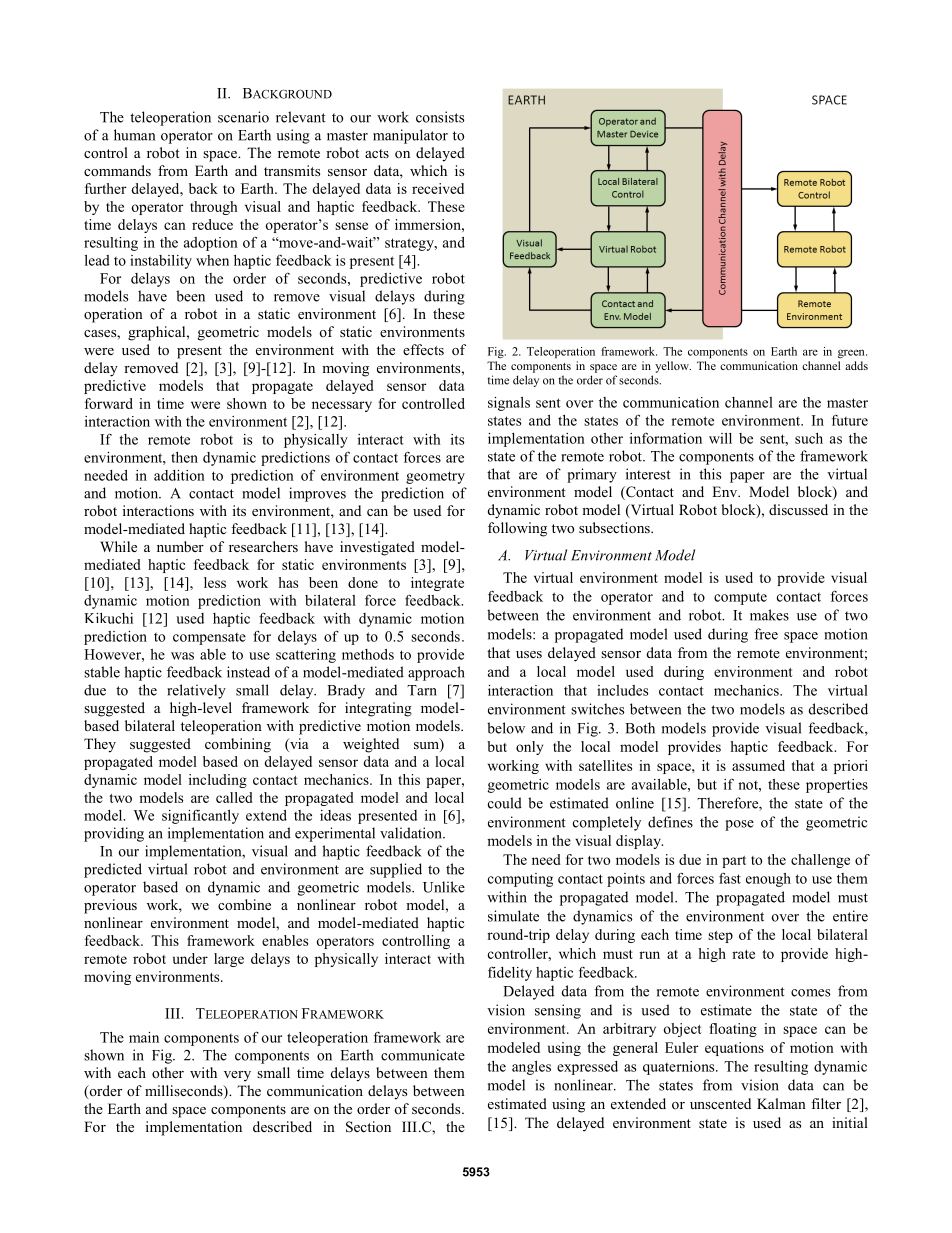 The width and height of the screenshot is (952, 1233). Describe the element at coordinates (218, 781) in the screenshot. I see `including` at that location.
